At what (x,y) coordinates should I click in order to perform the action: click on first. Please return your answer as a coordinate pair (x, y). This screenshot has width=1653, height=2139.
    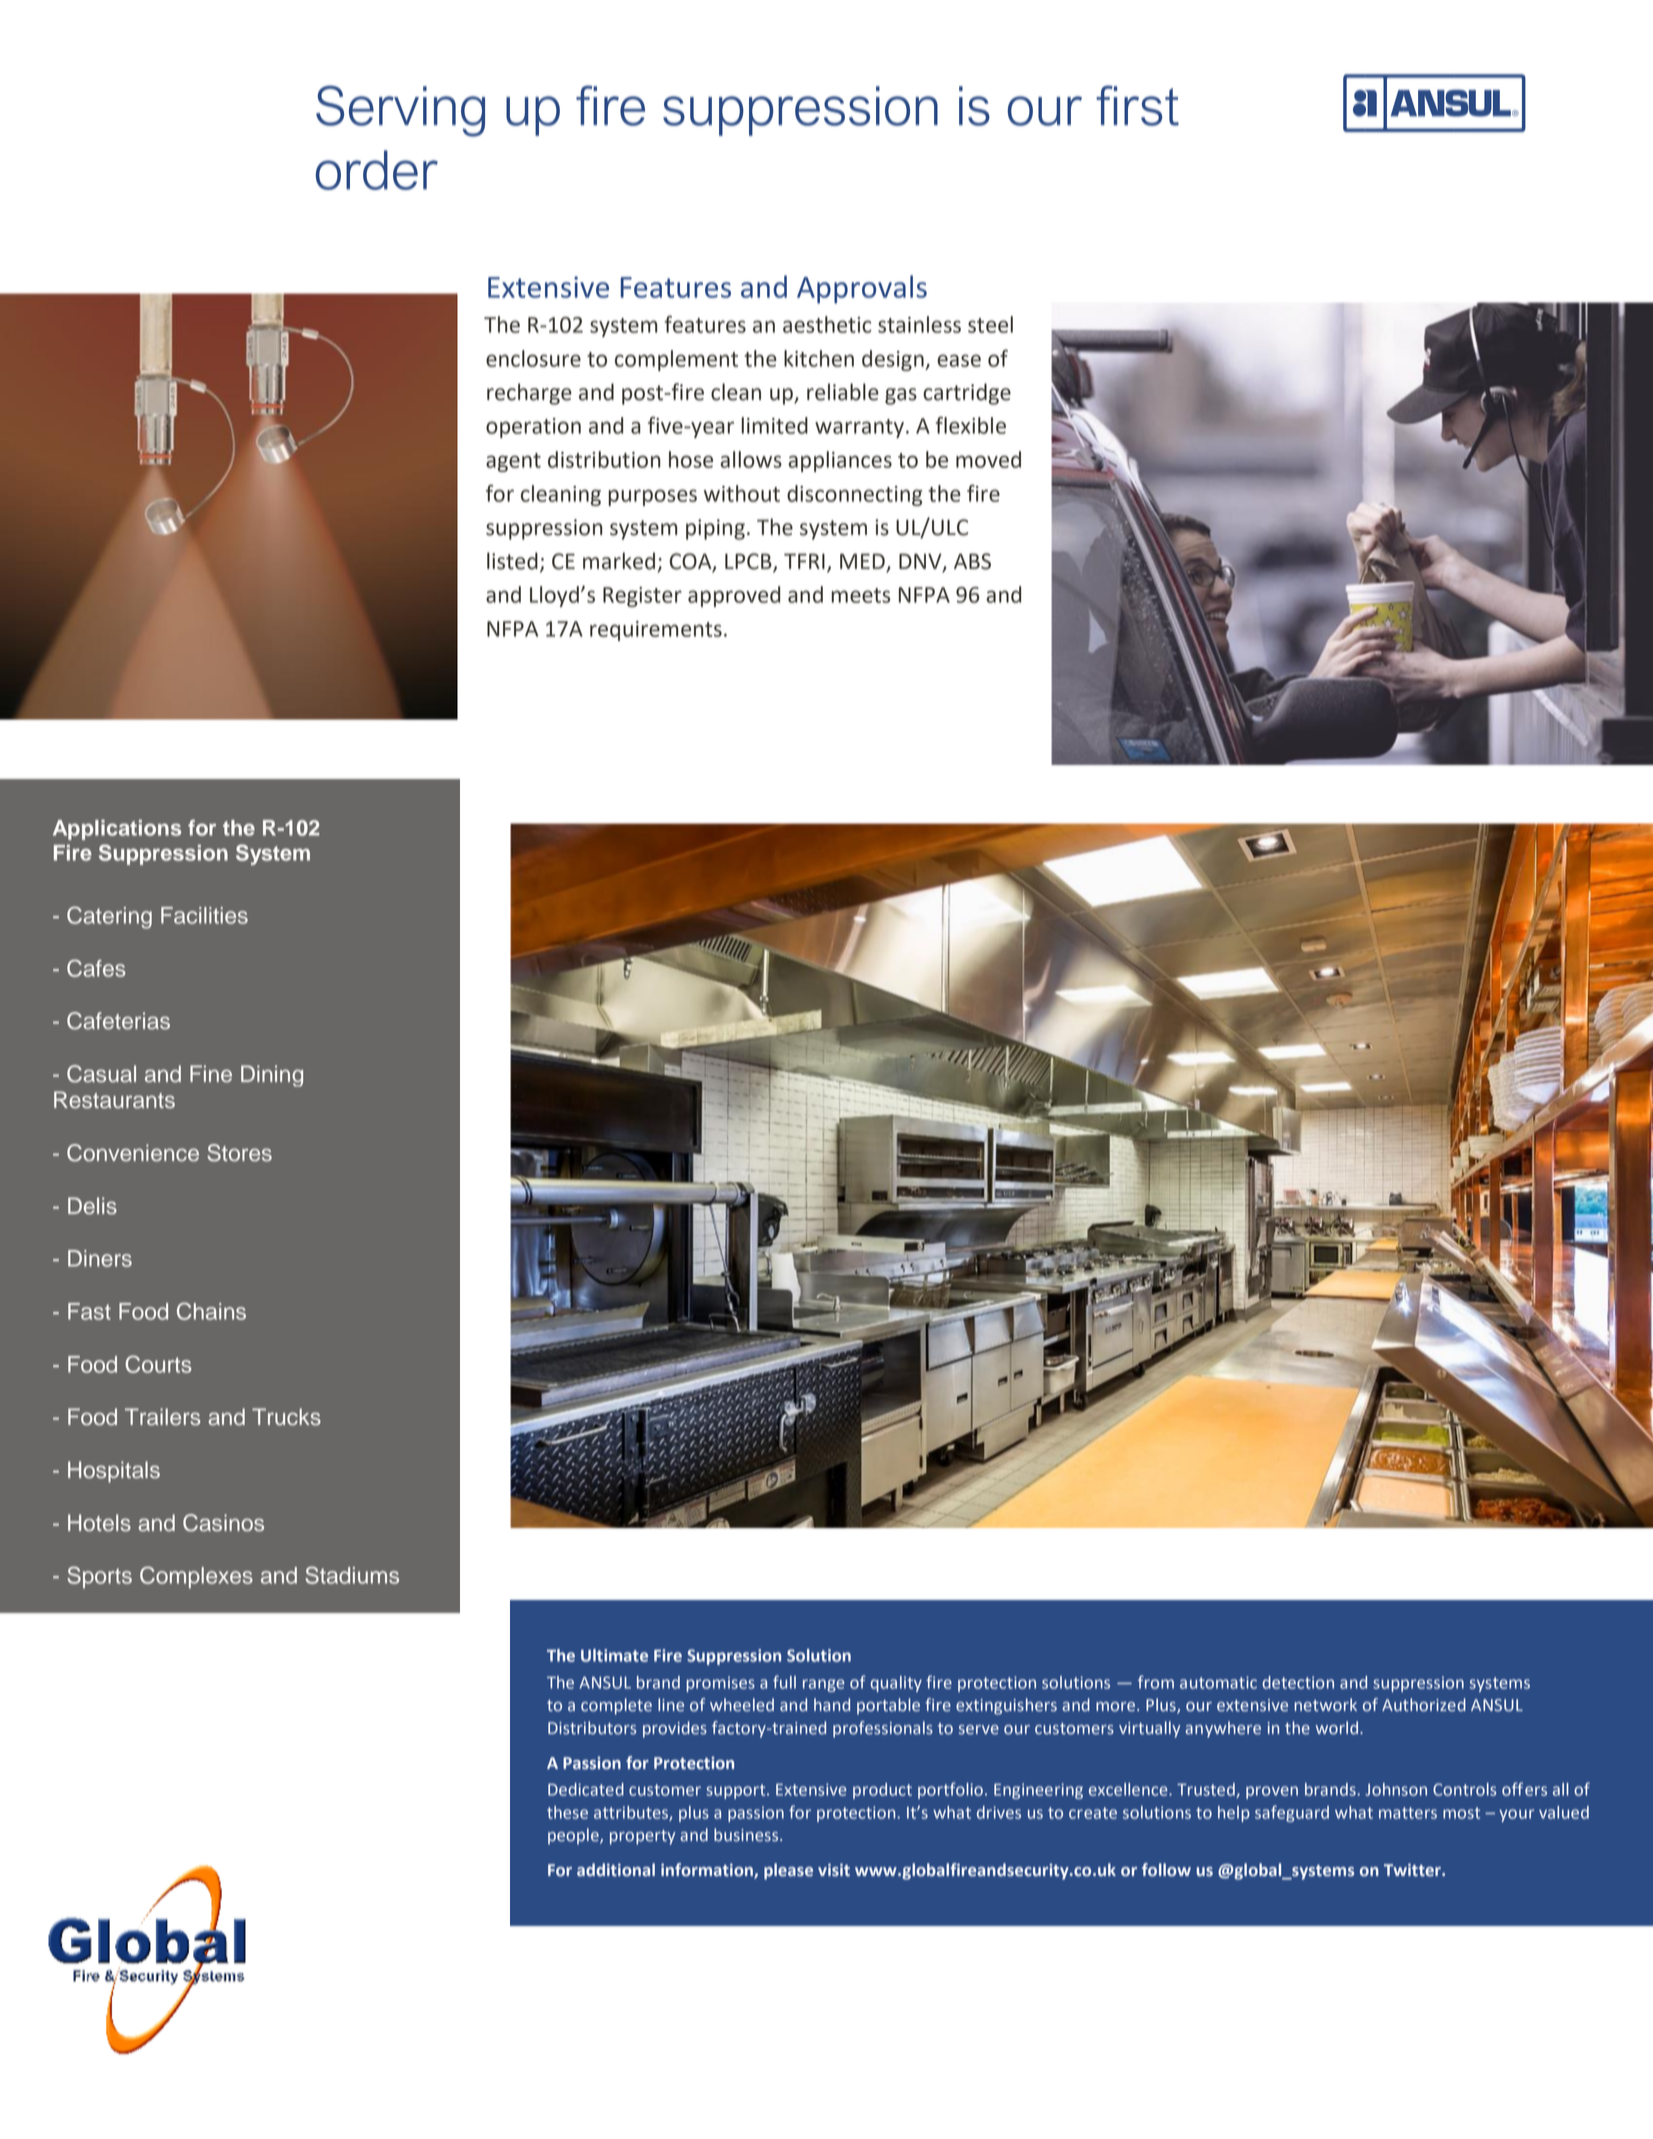
    Looking at the image, I should click on (1137, 105).
